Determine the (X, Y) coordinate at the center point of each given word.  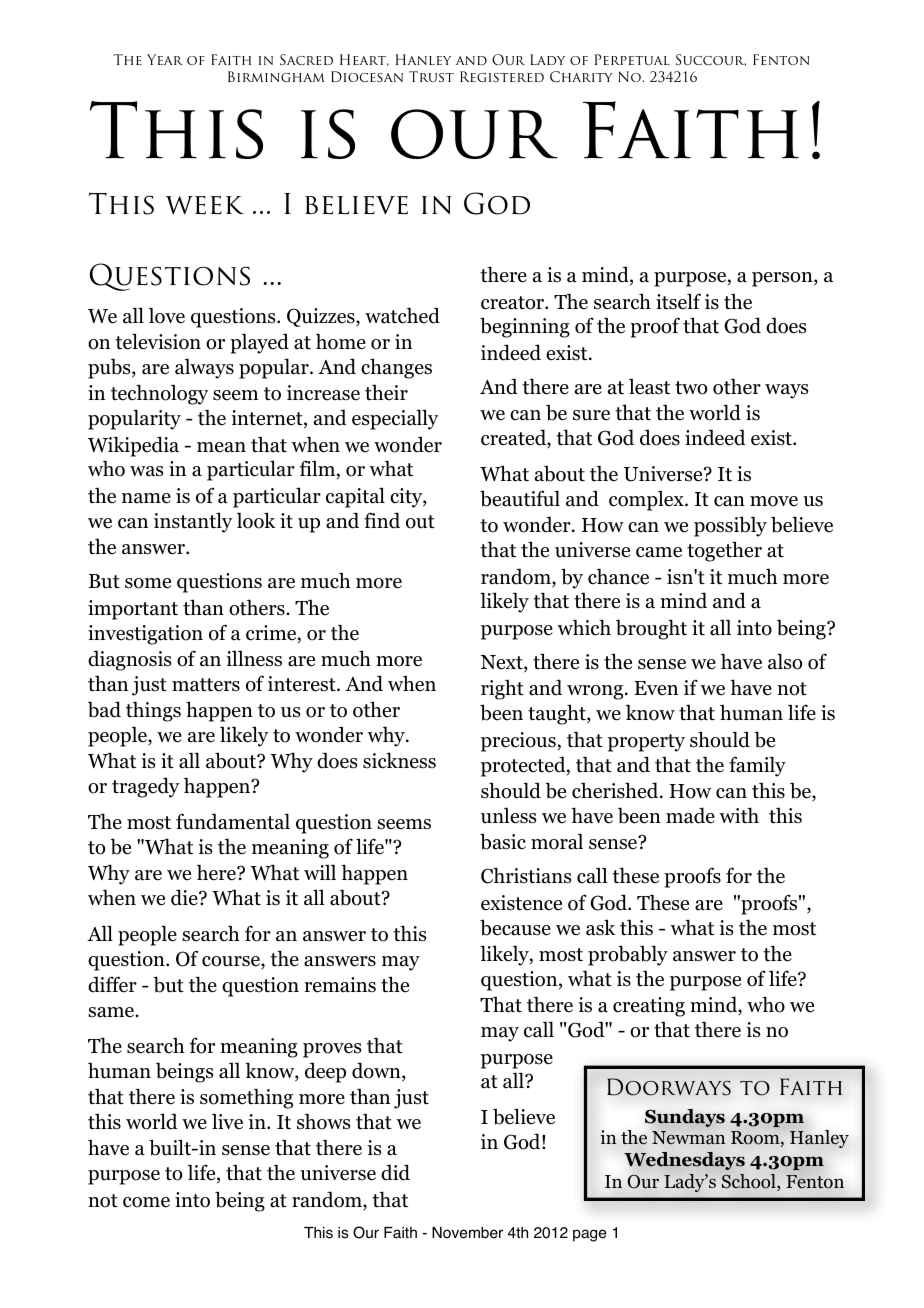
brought (651, 629)
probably (628, 955)
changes (396, 368)
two (691, 388)
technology (159, 394)
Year (164, 59)
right (502, 690)
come (146, 1202)
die (185, 897)
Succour (711, 60)
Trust (431, 76)
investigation (145, 635)
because (515, 927)
